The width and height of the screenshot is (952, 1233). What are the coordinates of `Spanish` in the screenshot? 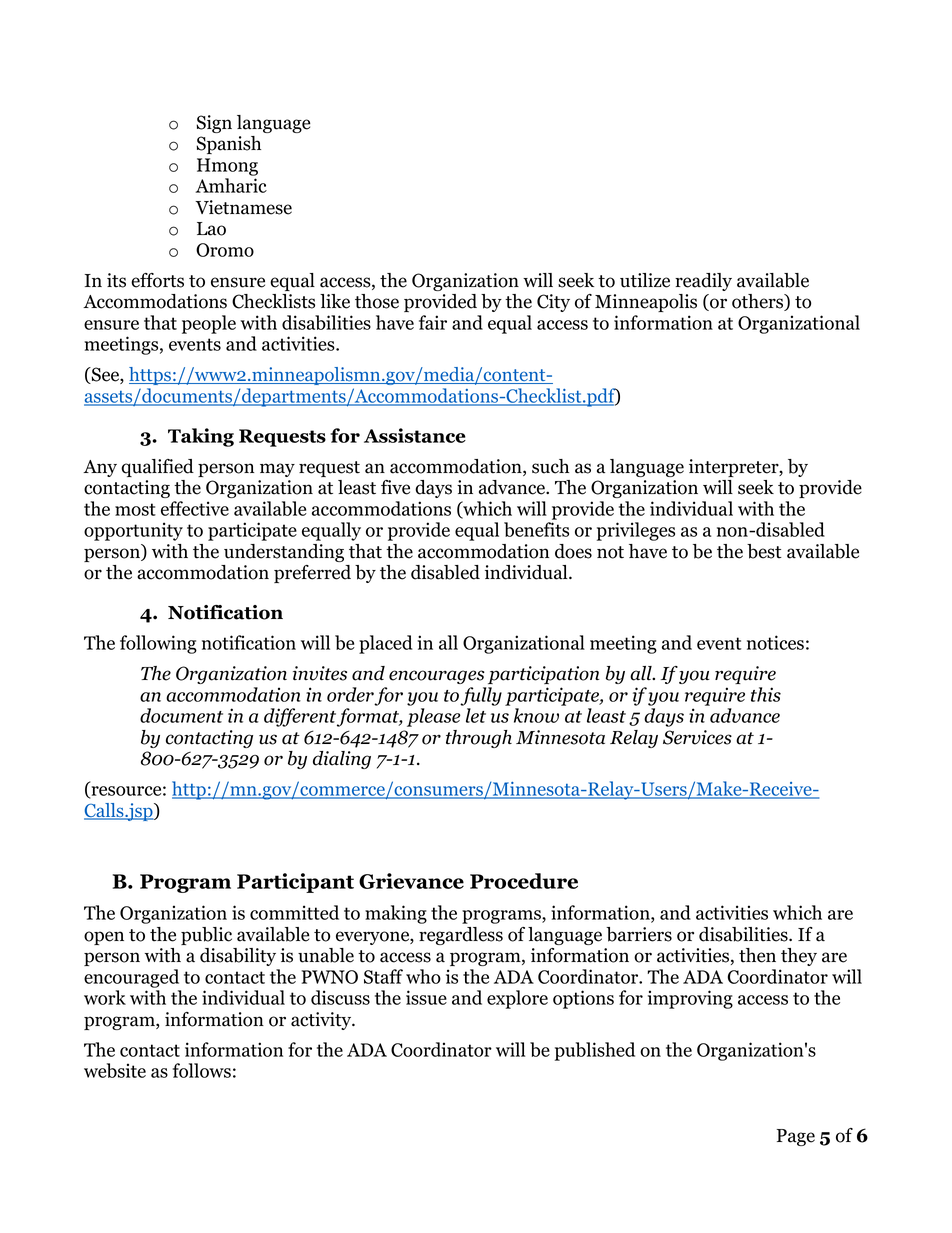 It's located at (228, 145).
